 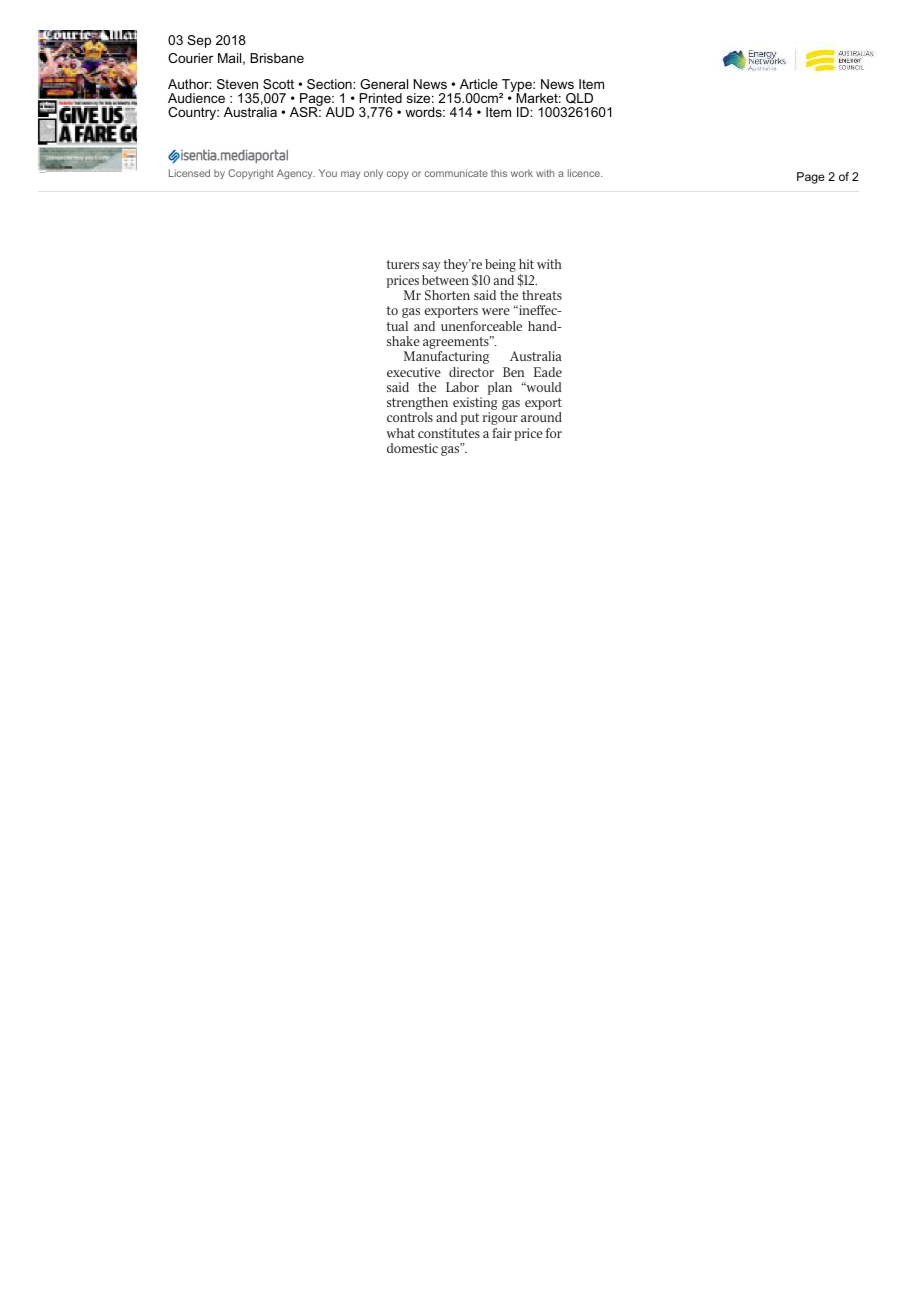 I want to click on General, so click(x=384, y=84).
